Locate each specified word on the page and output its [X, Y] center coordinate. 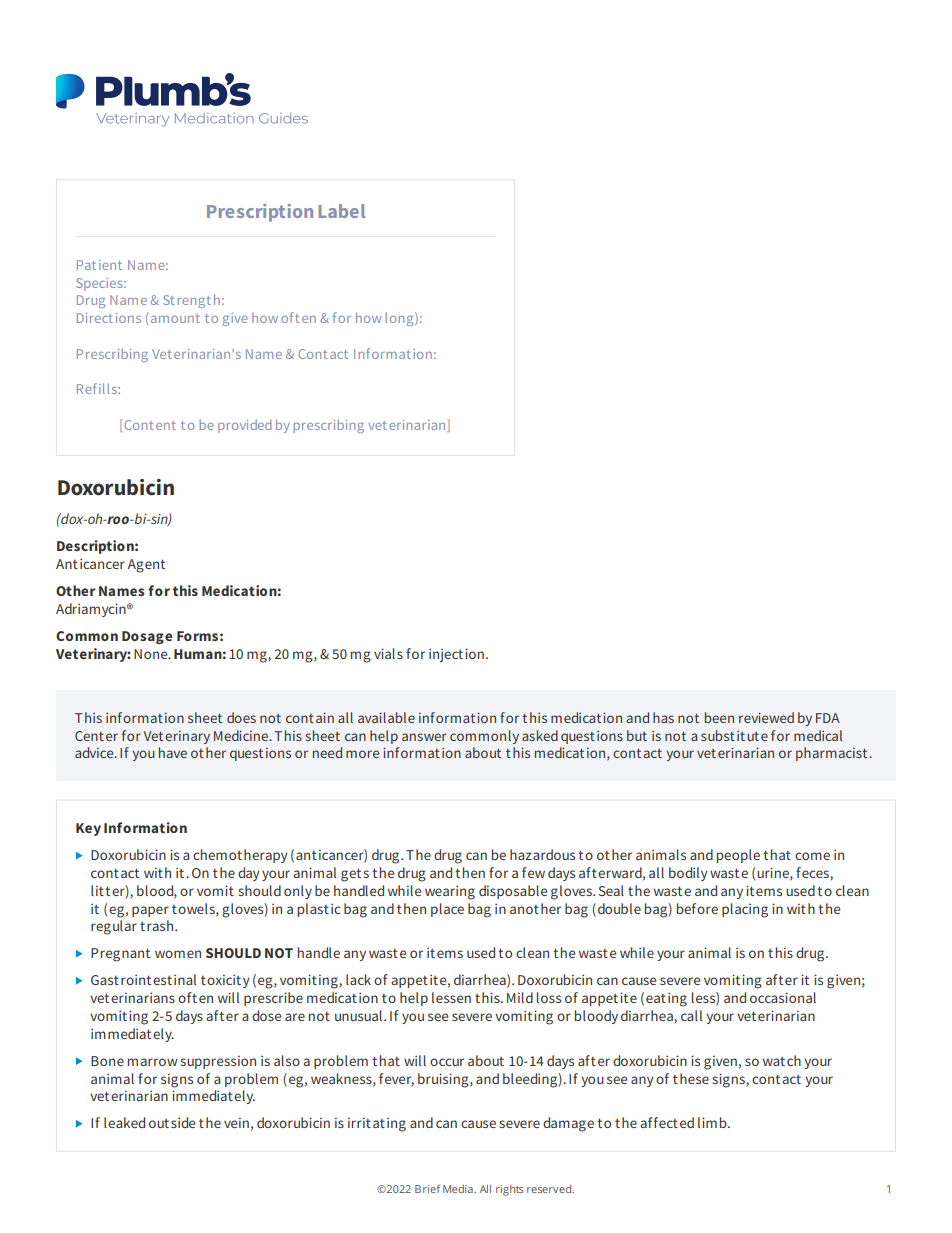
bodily [688, 874]
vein [236, 1122]
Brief [427, 1188]
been [719, 717]
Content [149, 424]
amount [175, 318]
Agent [146, 566]
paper [150, 911]
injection [456, 655]
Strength [191, 301]
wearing [450, 892]
